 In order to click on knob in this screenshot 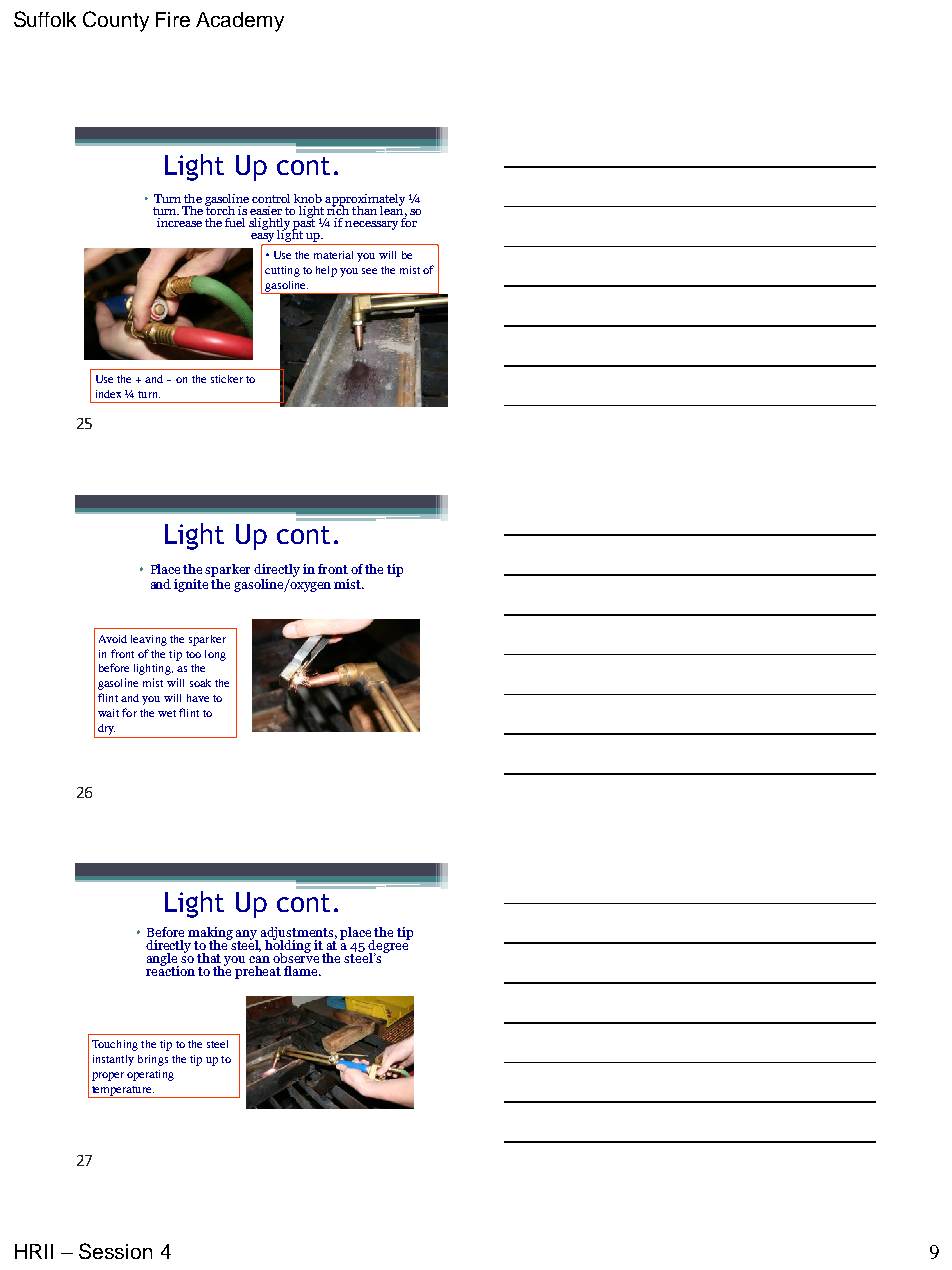, I will do `click(308, 198)`.
